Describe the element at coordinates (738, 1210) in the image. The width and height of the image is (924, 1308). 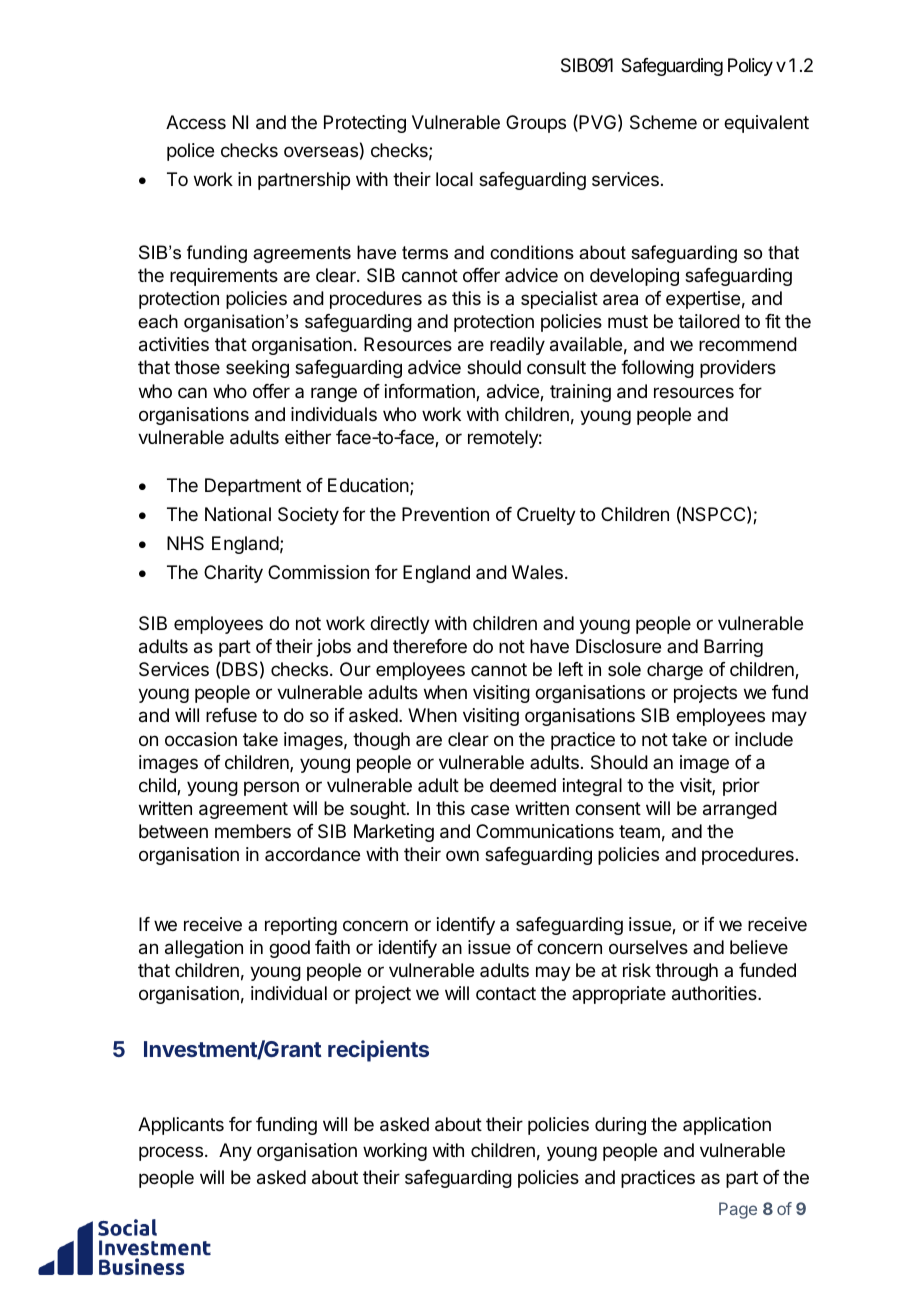
I see `Page` at that location.
